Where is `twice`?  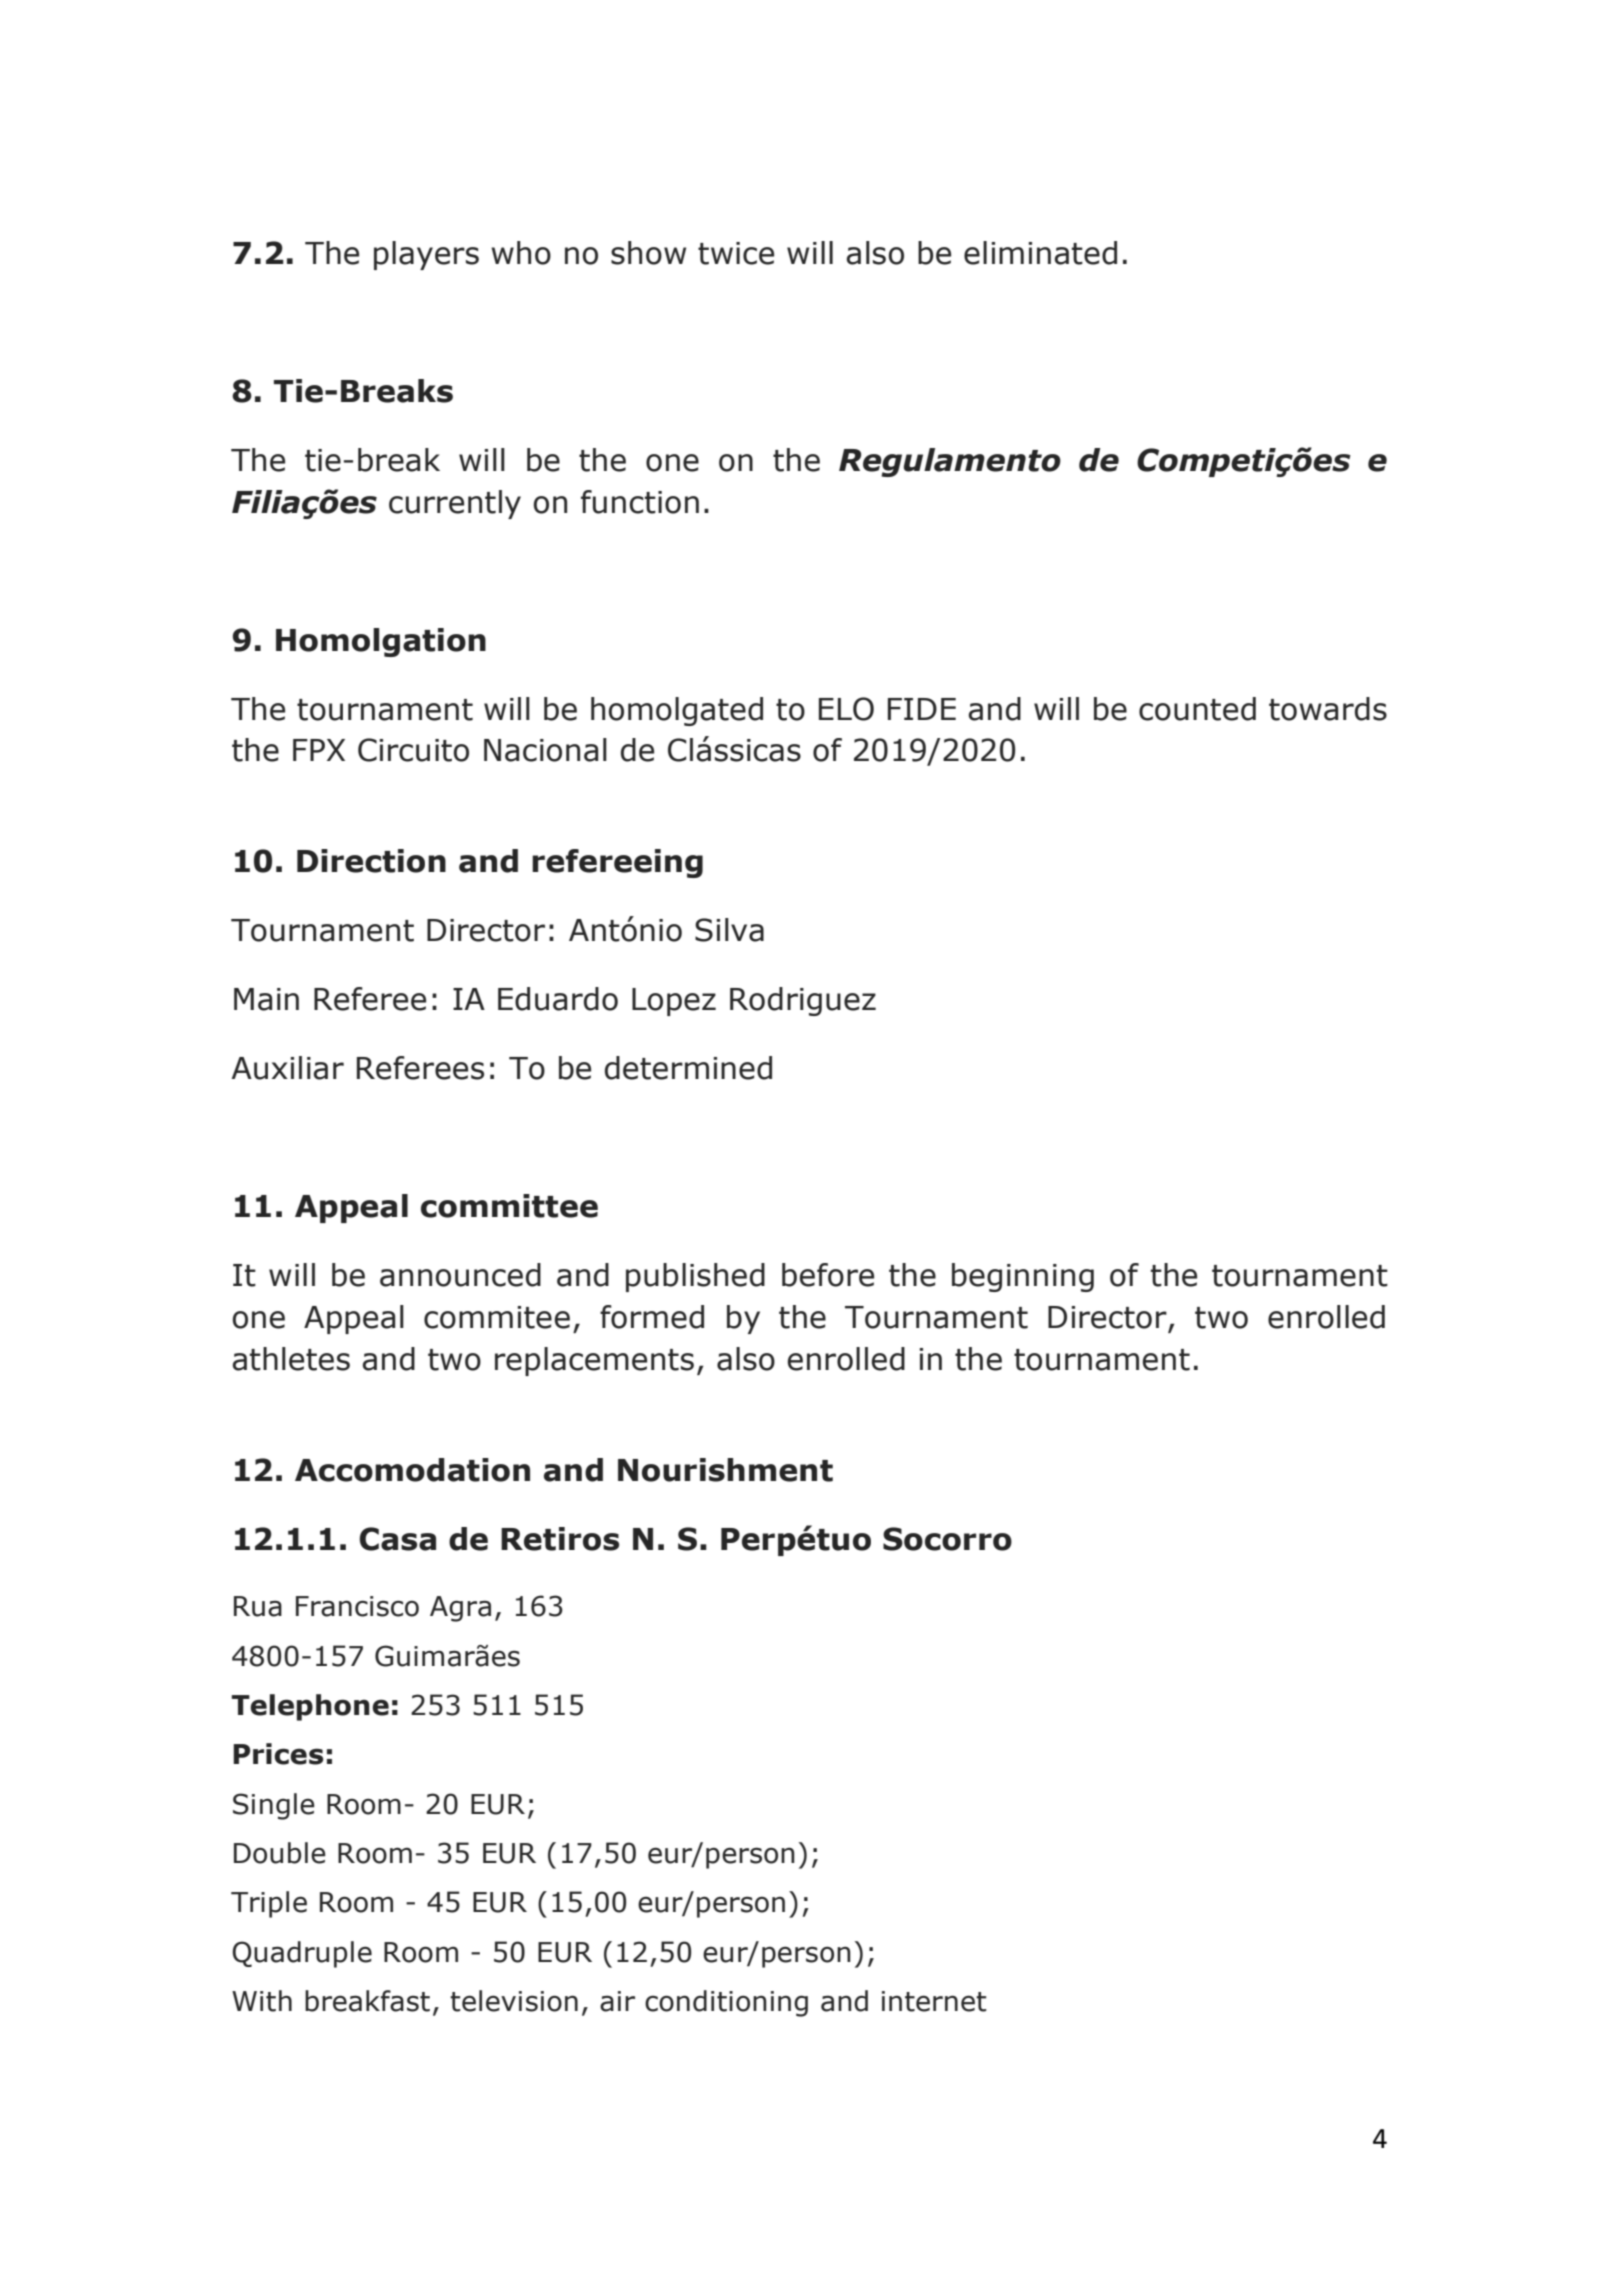
twice is located at coordinates (736, 253).
